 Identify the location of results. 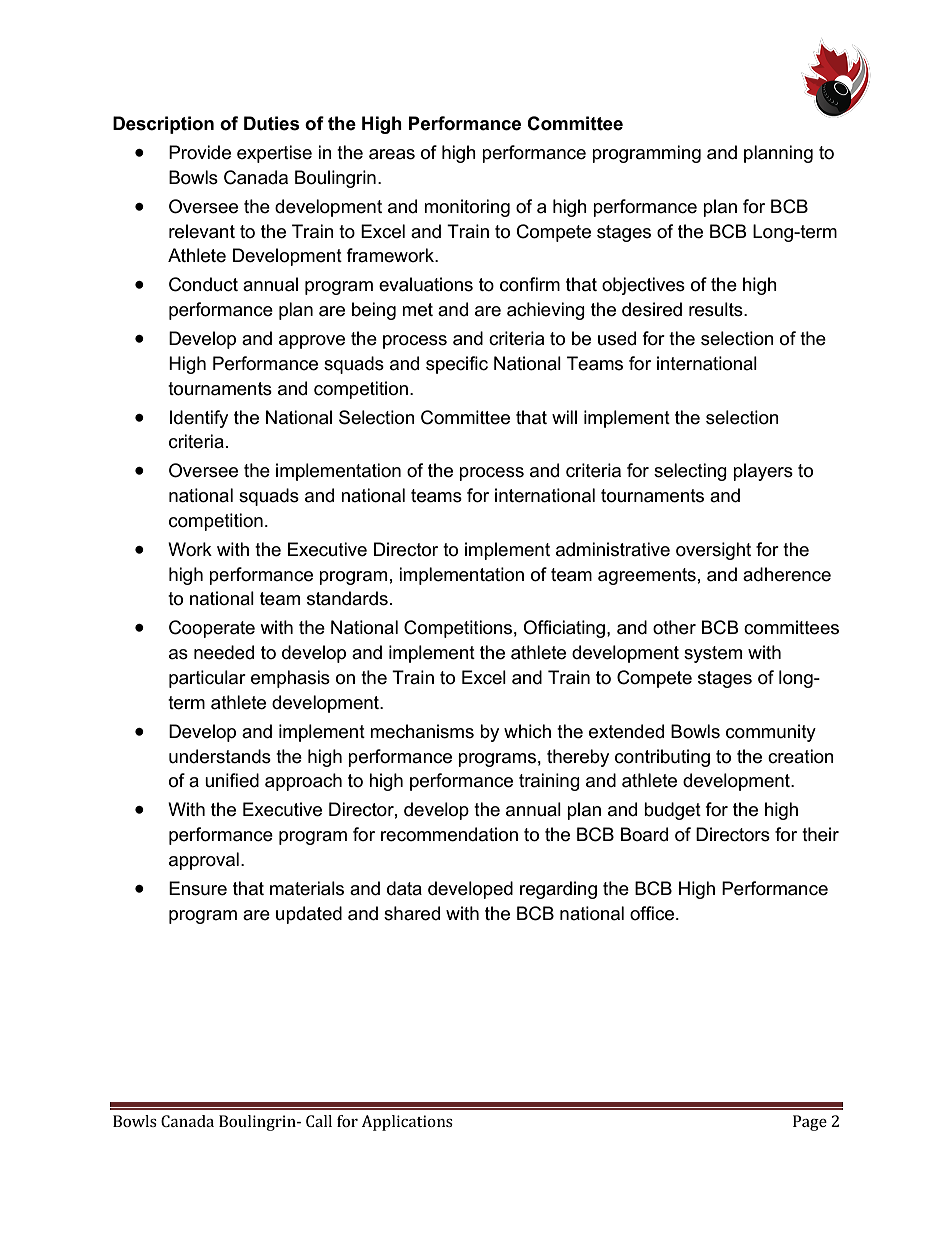
(717, 309).
